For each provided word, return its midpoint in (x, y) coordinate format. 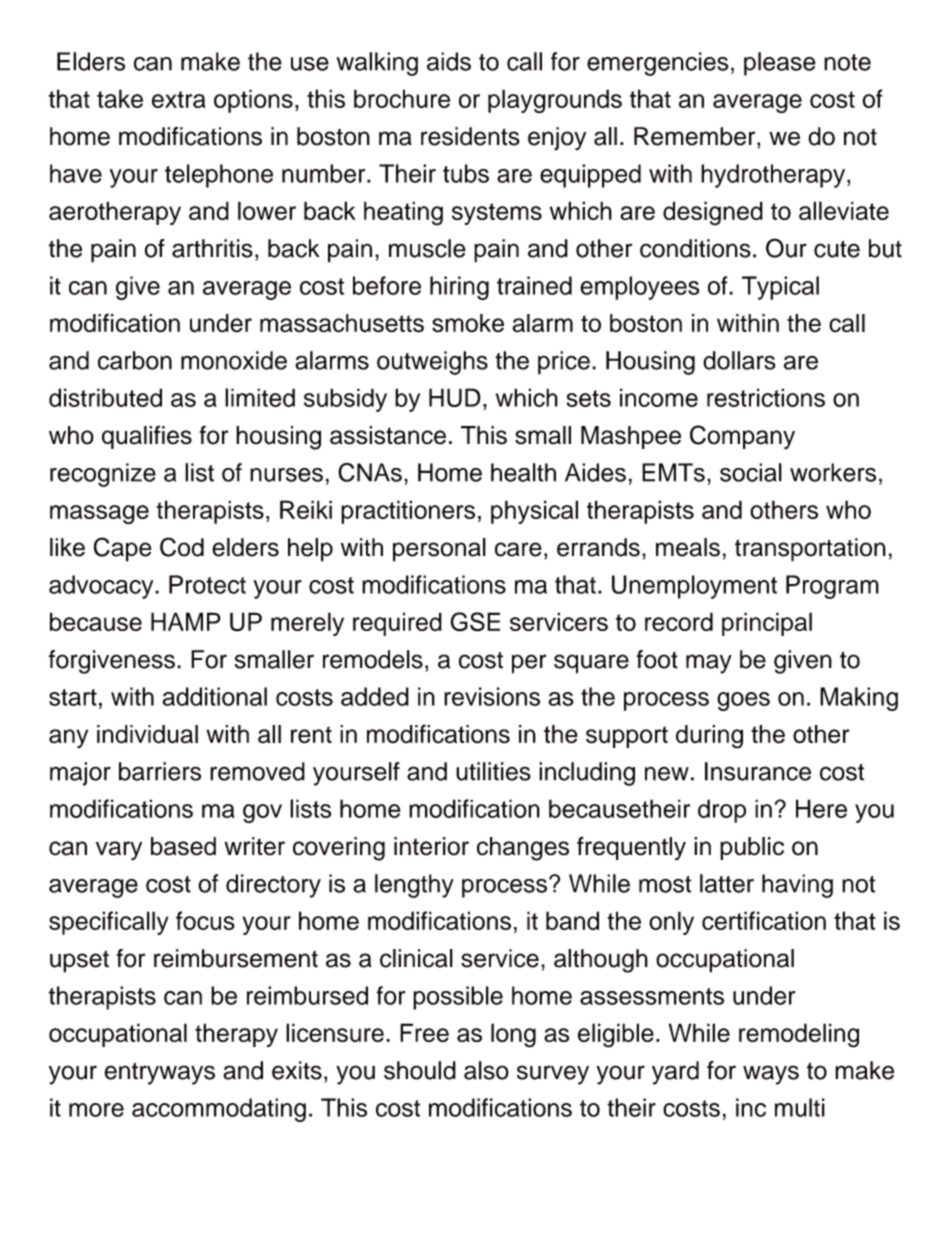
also (486, 1070)
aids (449, 61)
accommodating (219, 1110)
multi (800, 1107)
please (780, 64)
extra (179, 99)
